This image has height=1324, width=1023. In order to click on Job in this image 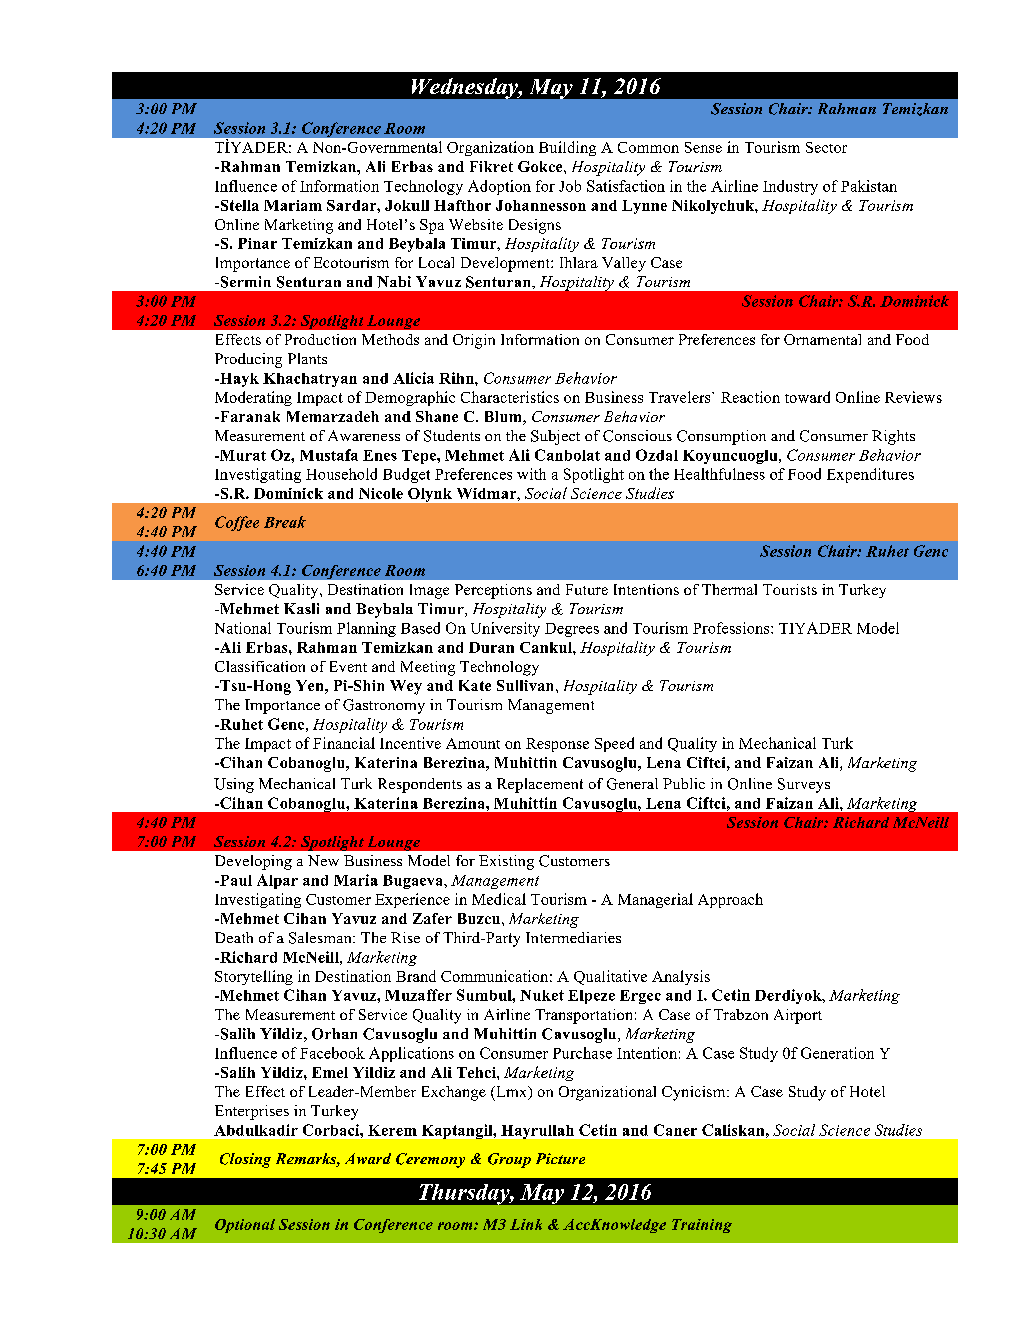, I will do `click(570, 186)`.
